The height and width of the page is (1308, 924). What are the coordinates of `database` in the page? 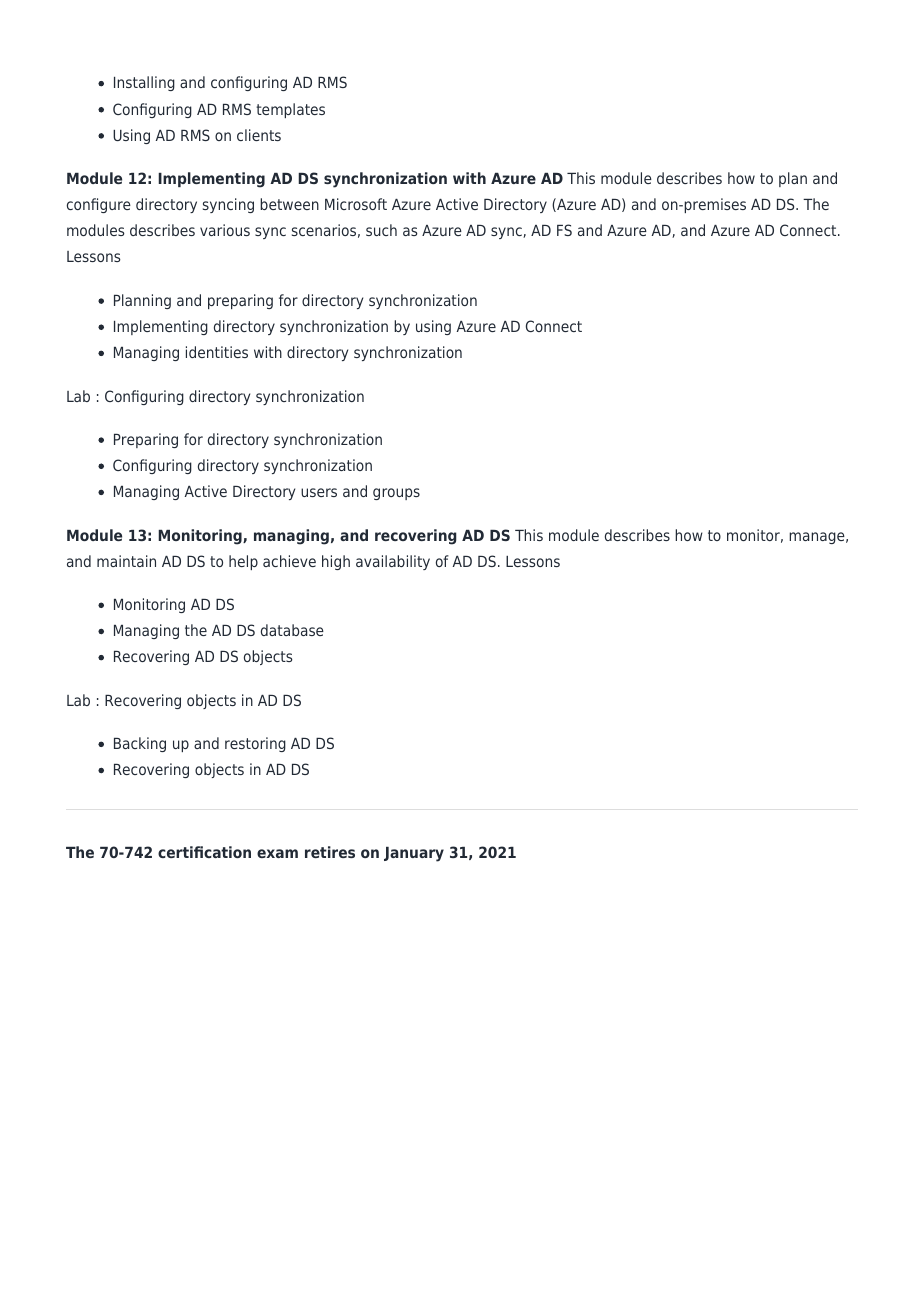 It's located at (292, 630).
